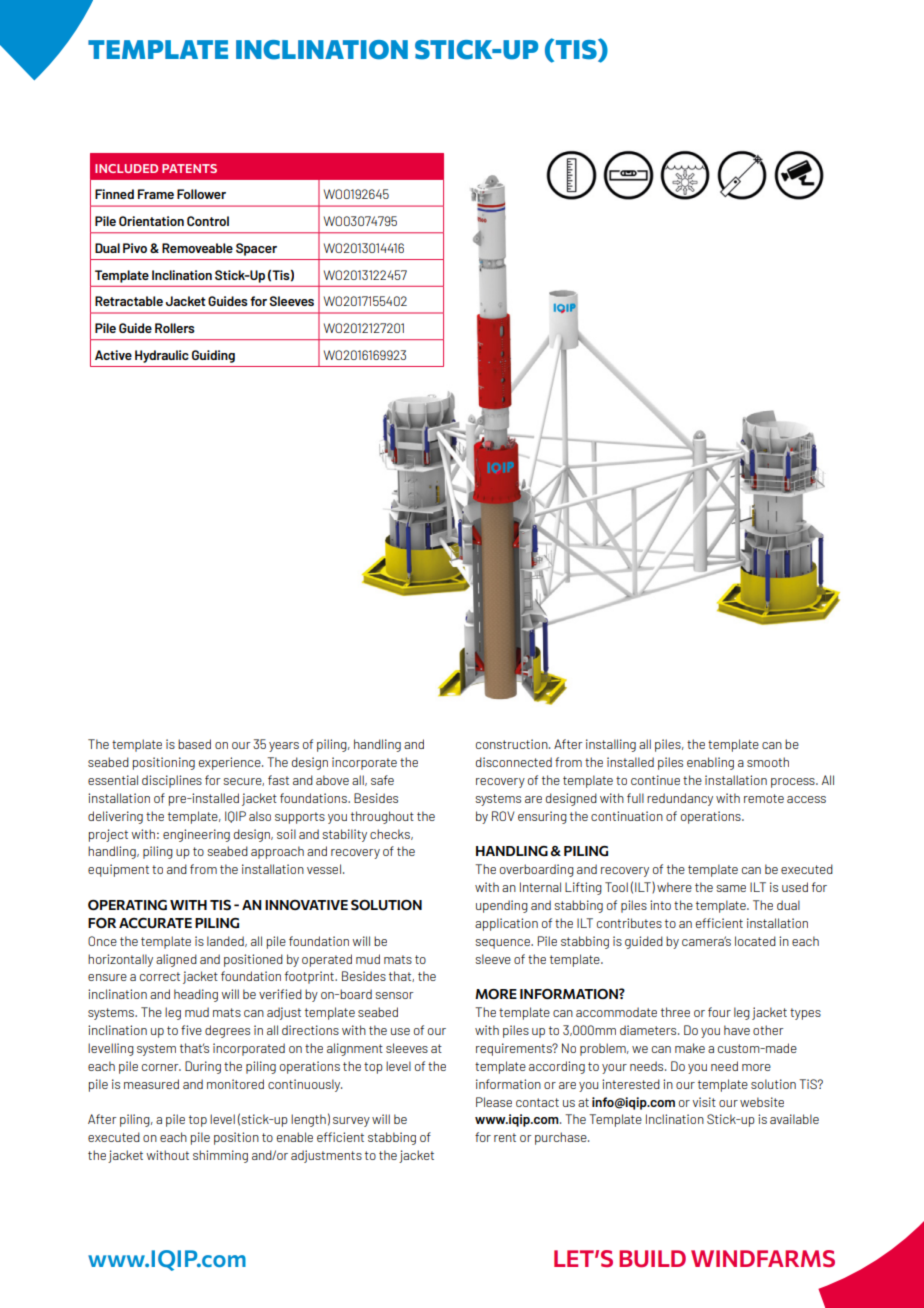  I want to click on construction, so click(513, 744).
